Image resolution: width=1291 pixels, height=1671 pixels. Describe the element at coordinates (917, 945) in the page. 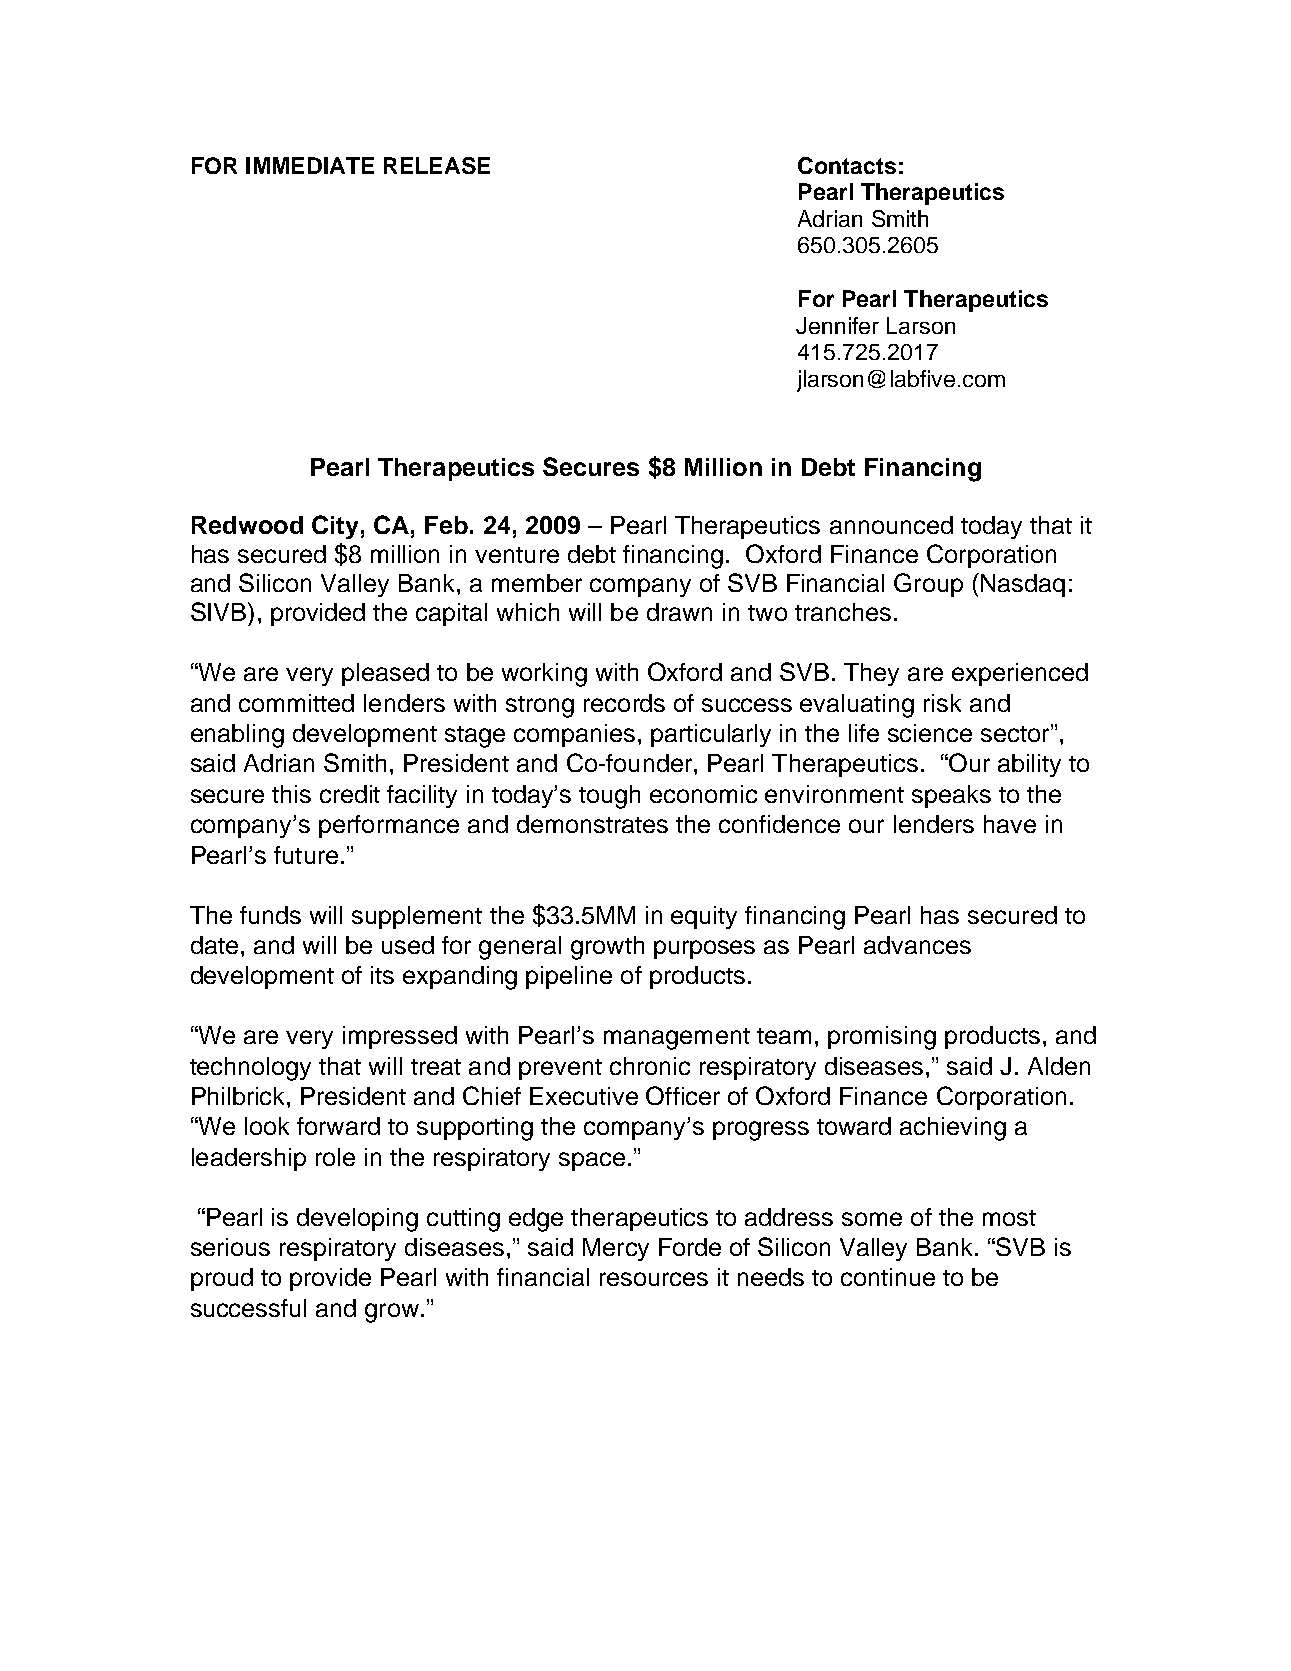

I see `advances` at that location.
